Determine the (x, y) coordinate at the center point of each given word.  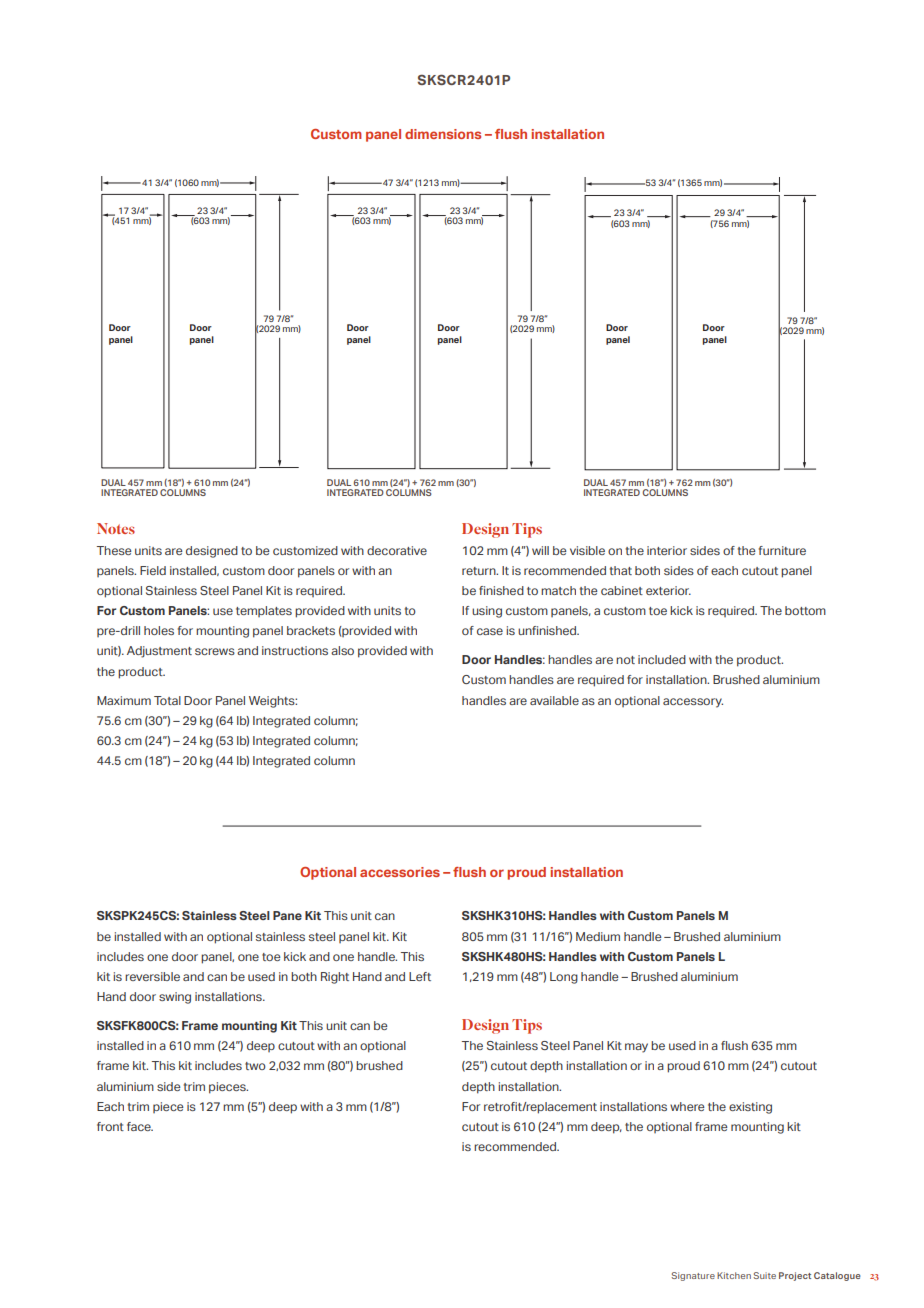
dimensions (443, 134)
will (540, 550)
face (140, 1126)
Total (167, 700)
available (554, 700)
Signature (693, 1276)
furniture (782, 550)
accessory (693, 703)
